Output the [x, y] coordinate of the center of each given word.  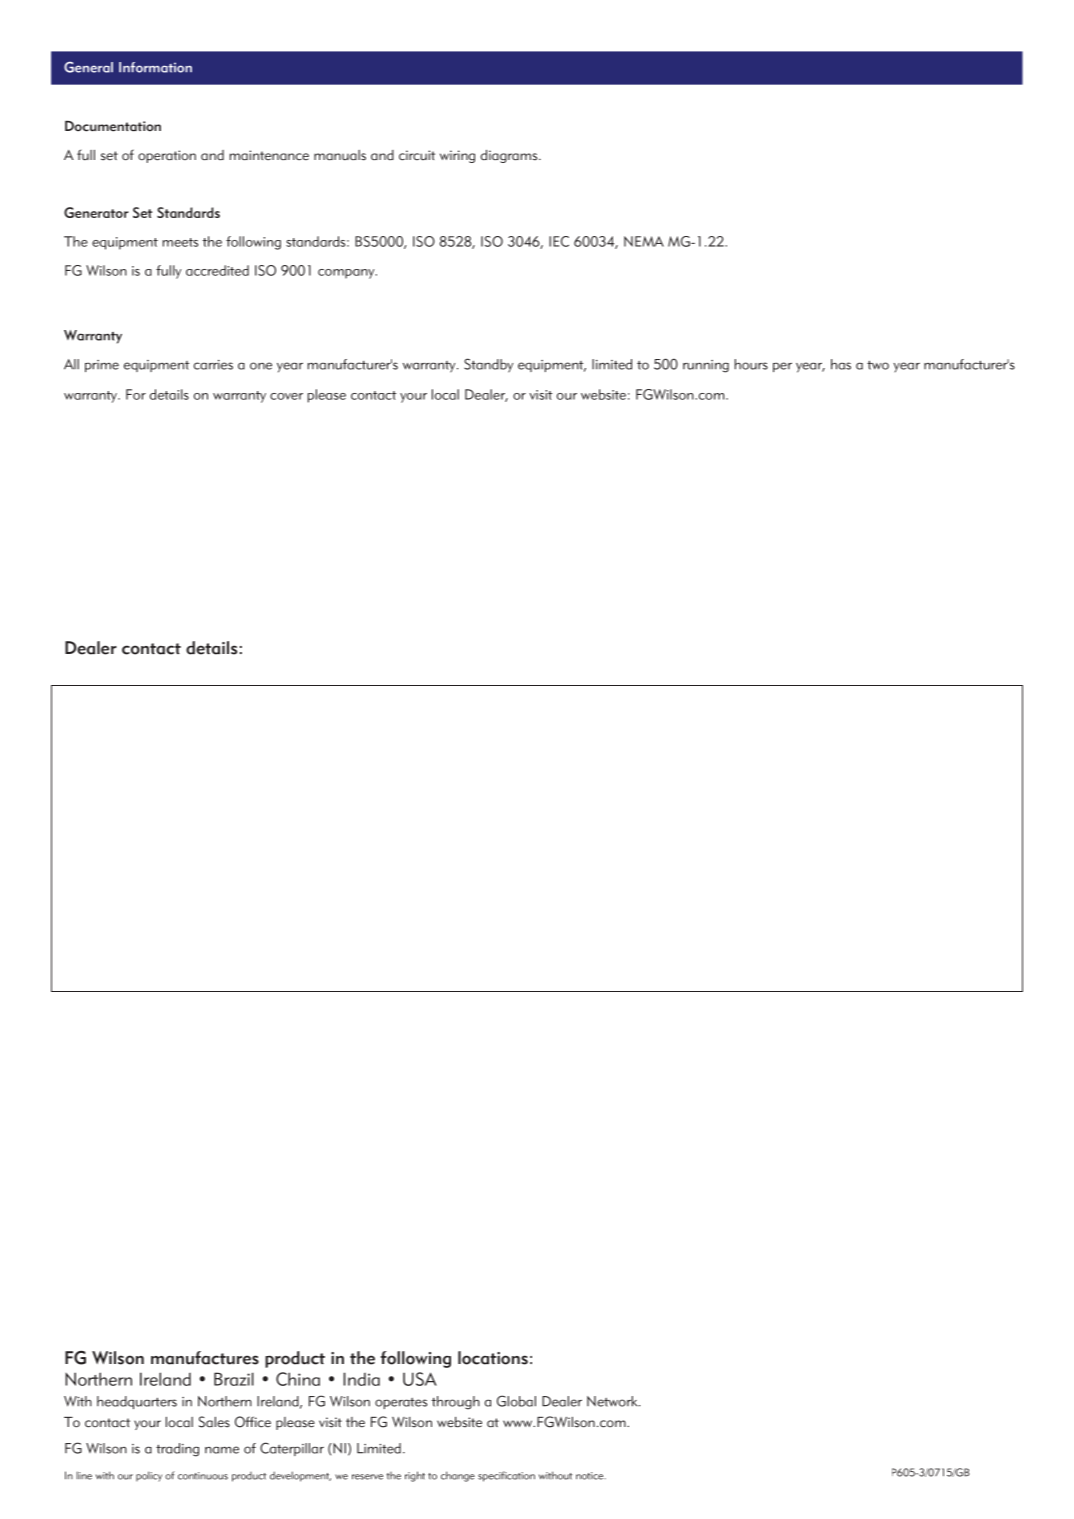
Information [155, 67]
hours [751, 364]
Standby [488, 365]
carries [213, 365]
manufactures [205, 1358]
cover [286, 396]
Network [613, 1401]
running [706, 366]
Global [516, 1401]
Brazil [234, 1379]
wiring [457, 156]
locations [493, 1358]
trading [177, 1450]
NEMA [644, 241]
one [261, 366]
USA [420, 1379]
